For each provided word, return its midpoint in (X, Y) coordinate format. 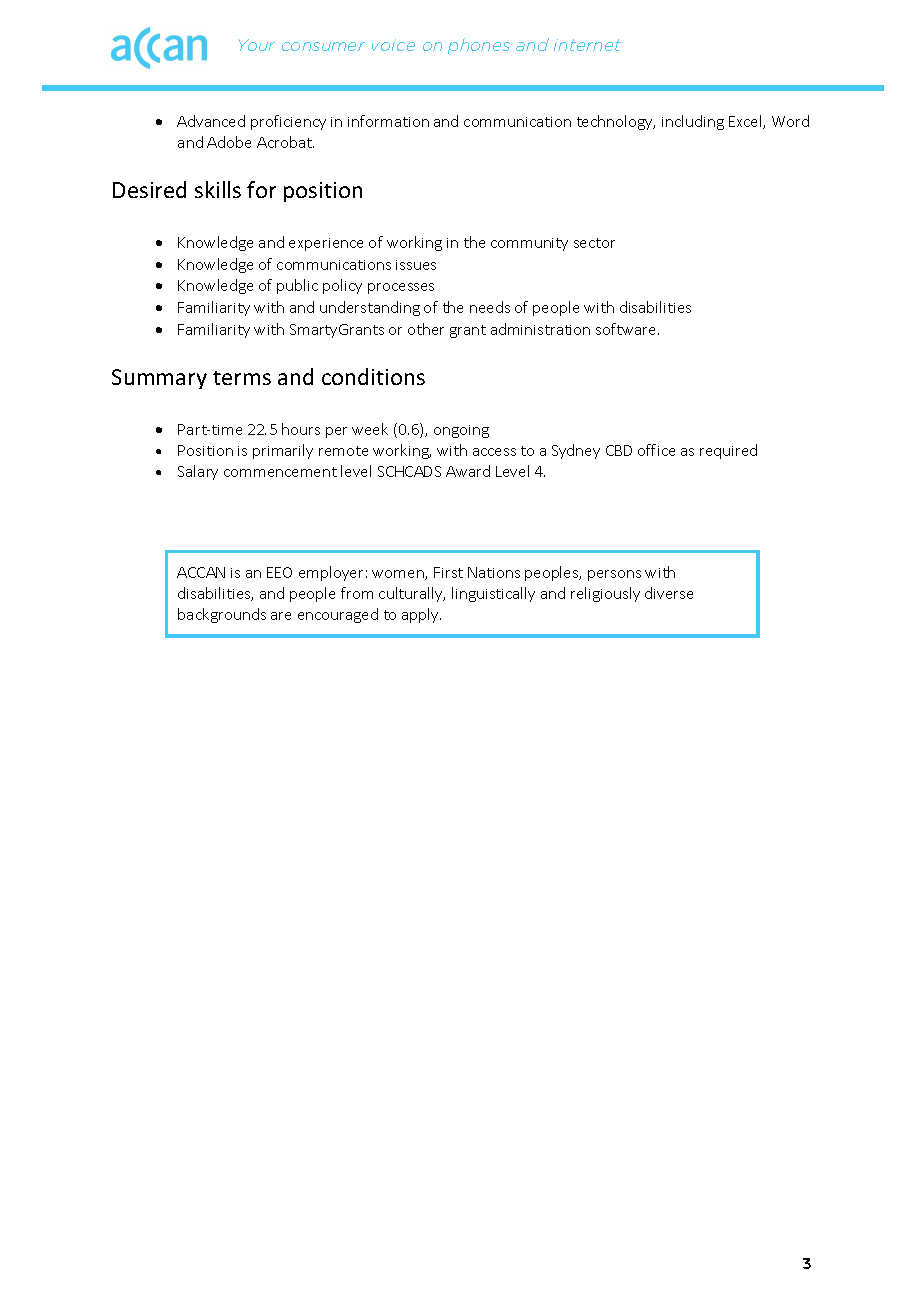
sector (594, 243)
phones (479, 46)
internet (587, 45)
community (529, 244)
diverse (669, 593)
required (728, 451)
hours (301, 429)
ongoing (461, 431)
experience (326, 244)
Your (256, 45)
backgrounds (222, 615)
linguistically (493, 594)
